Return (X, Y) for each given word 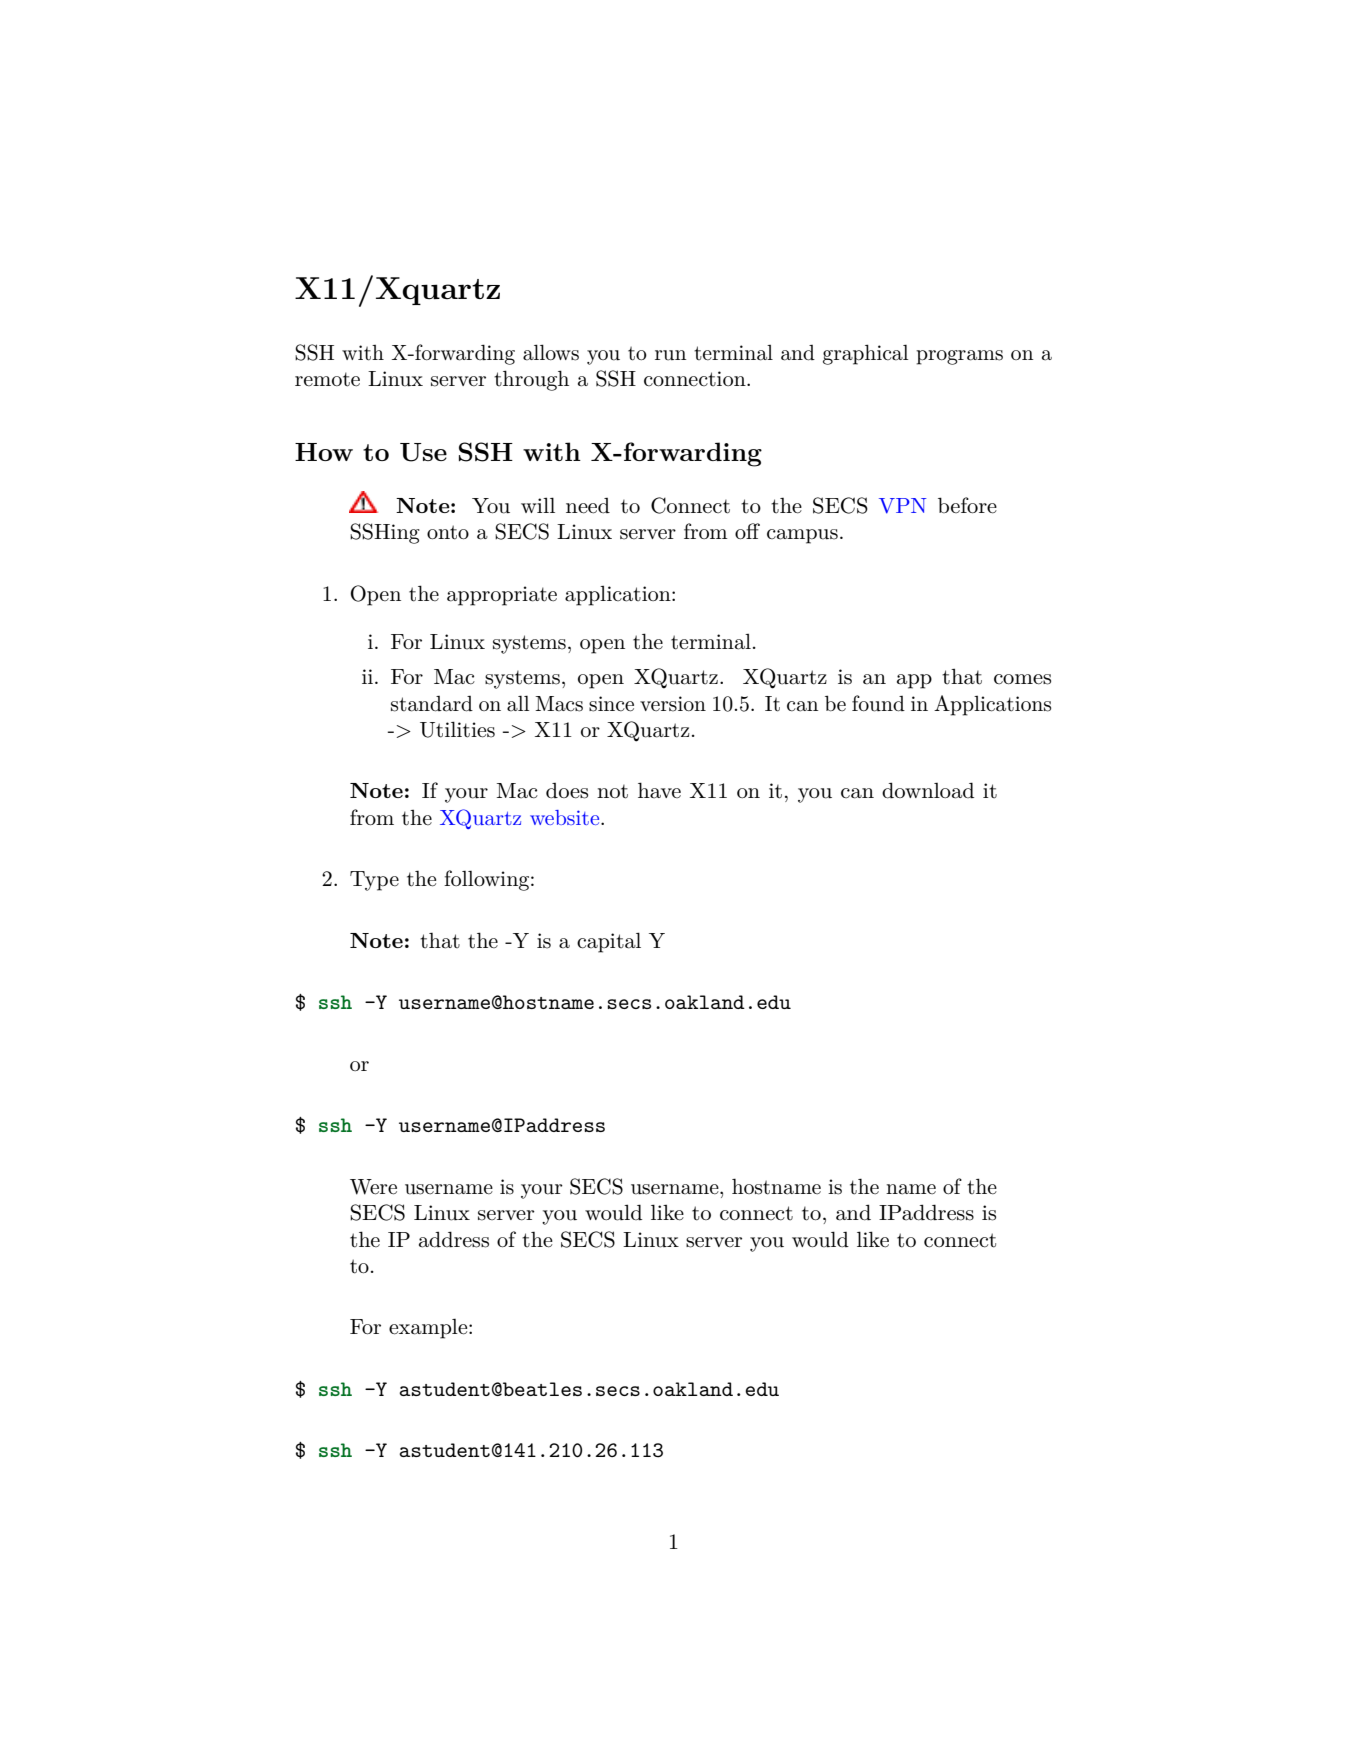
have (659, 790)
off (747, 531)
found (878, 703)
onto (448, 532)
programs (959, 357)
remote (327, 379)
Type (374, 881)
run (670, 355)
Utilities (457, 729)
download (928, 790)
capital (609, 942)
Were (373, 1187)
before (967, 505)
